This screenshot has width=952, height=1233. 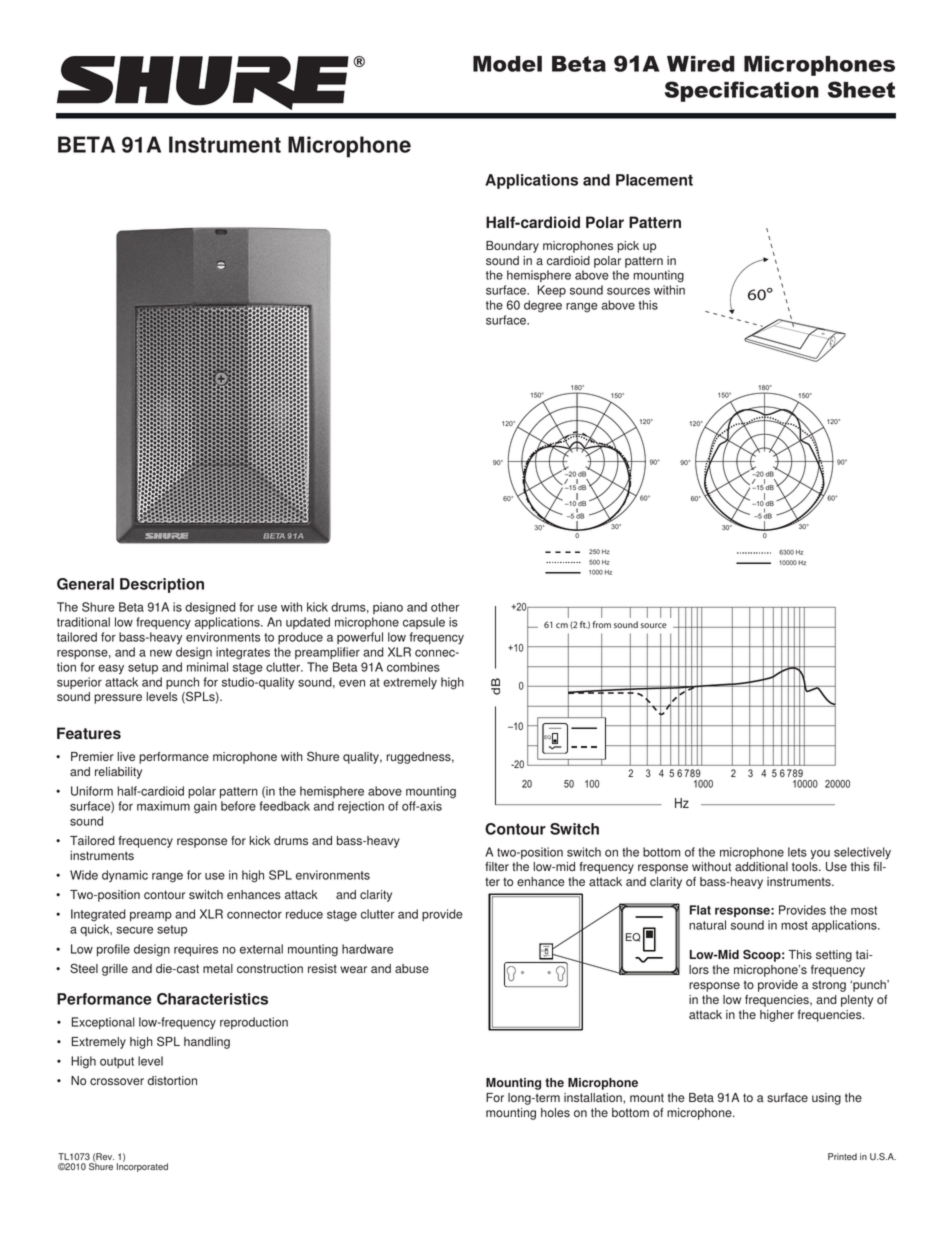 What do you see at coordinates (142, 1166) in the screenshot?
I see `Incorporated` at bounding box center [142, 1166].
